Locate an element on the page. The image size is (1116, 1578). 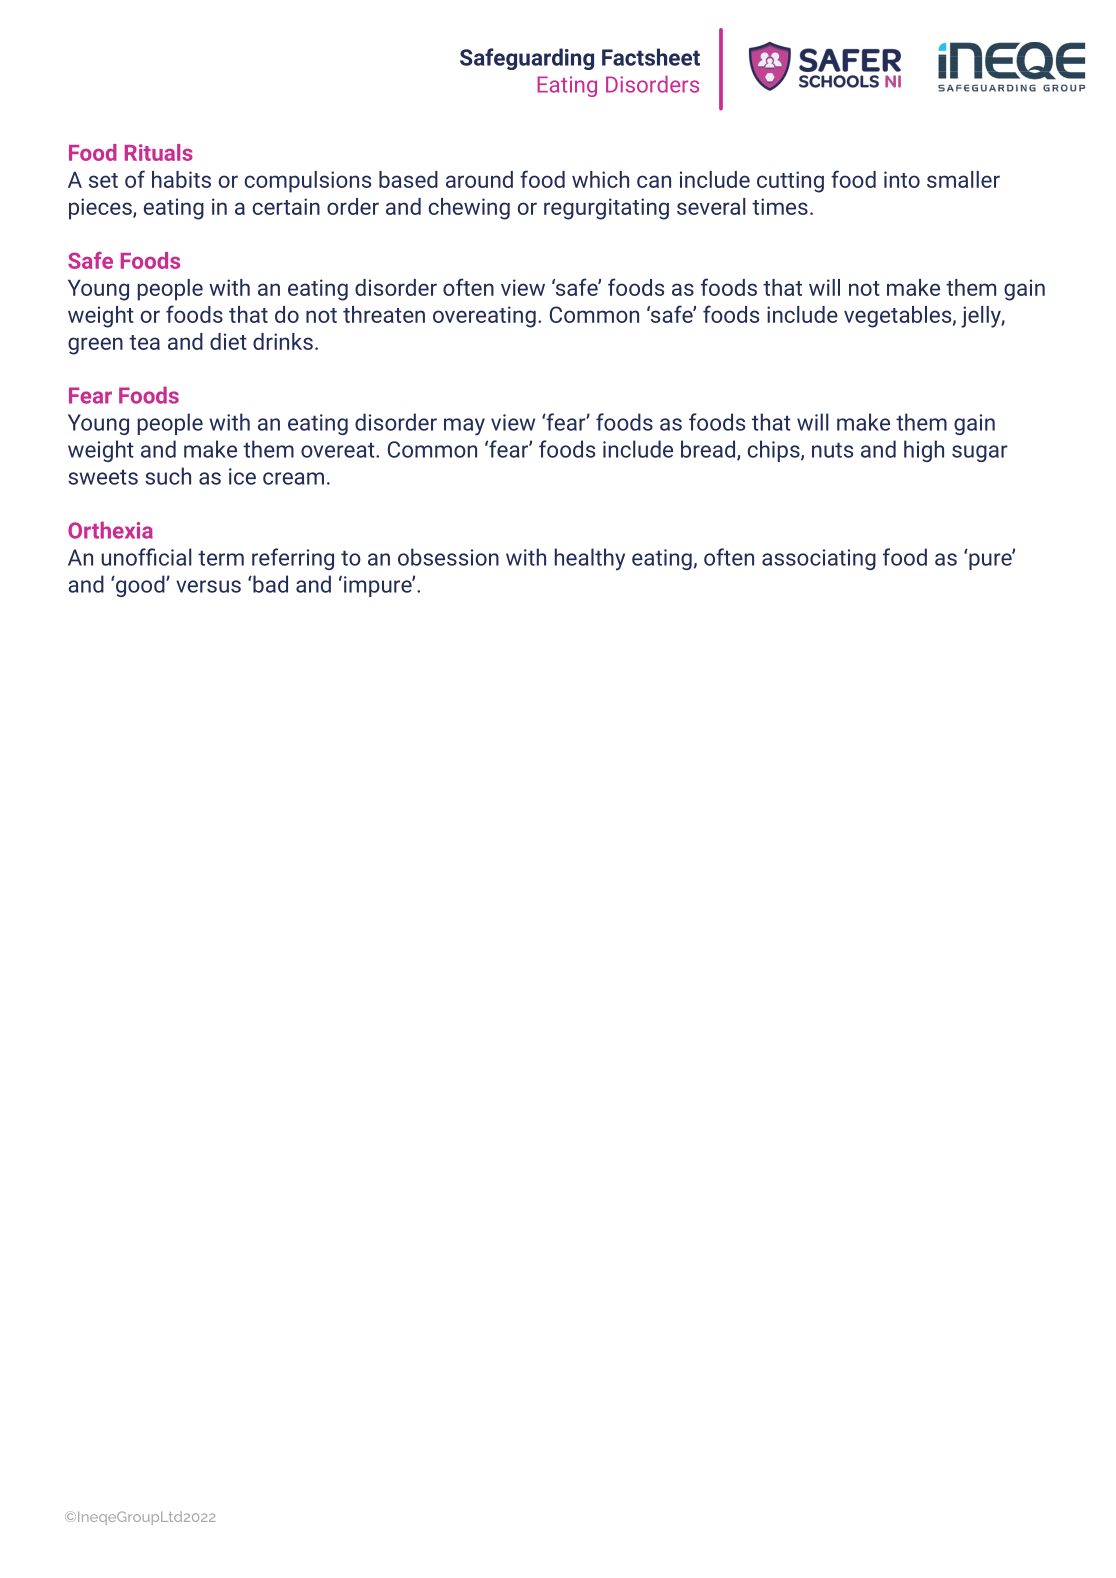
versus is located at coordinates (208, 586).
